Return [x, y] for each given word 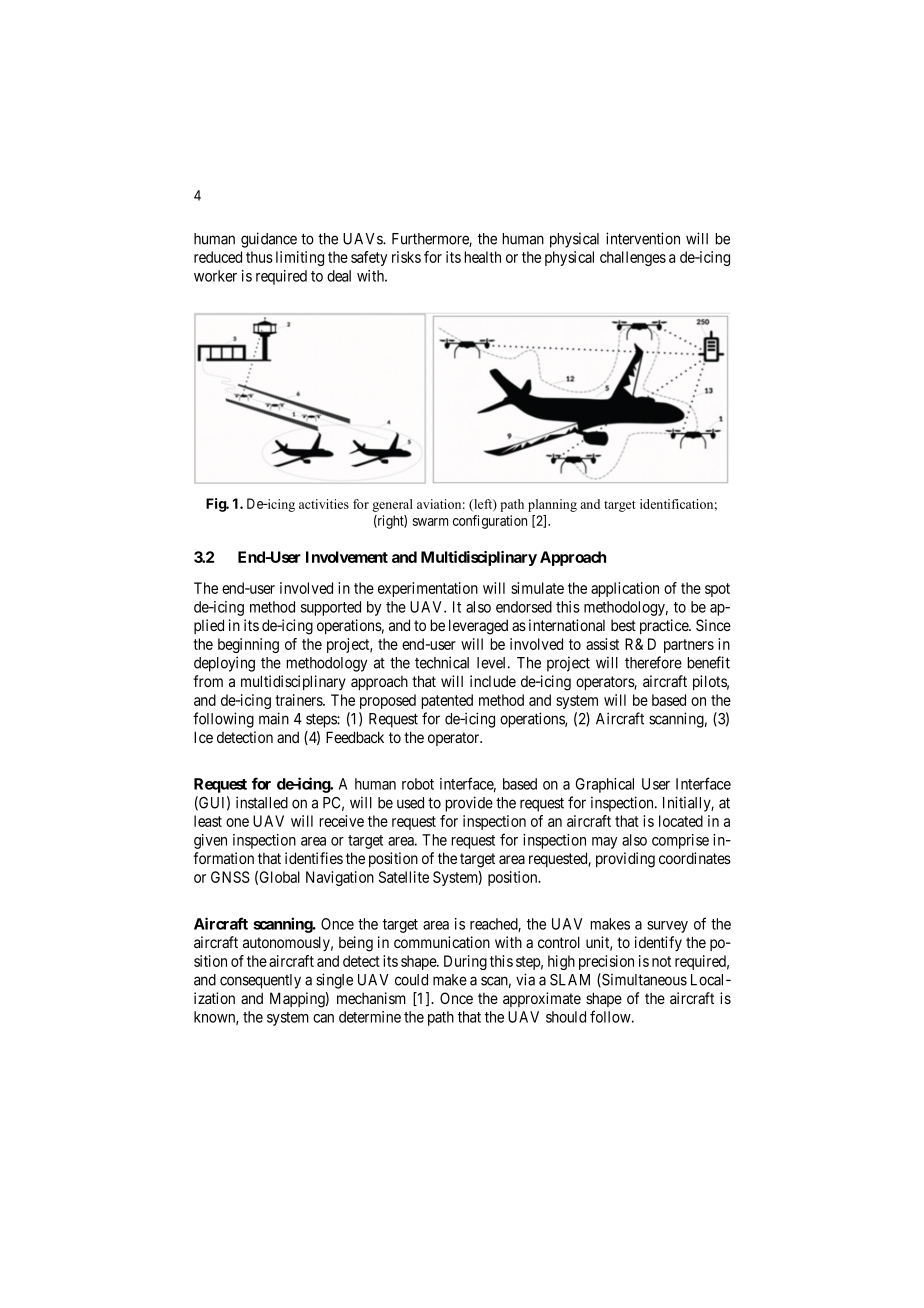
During [465, 962]
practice [665, 626]
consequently [260, 981]
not [661, 961]
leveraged [478, 627]
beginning [248, 645]
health [482, 257]
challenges [633, 258]
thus [259, 257]
